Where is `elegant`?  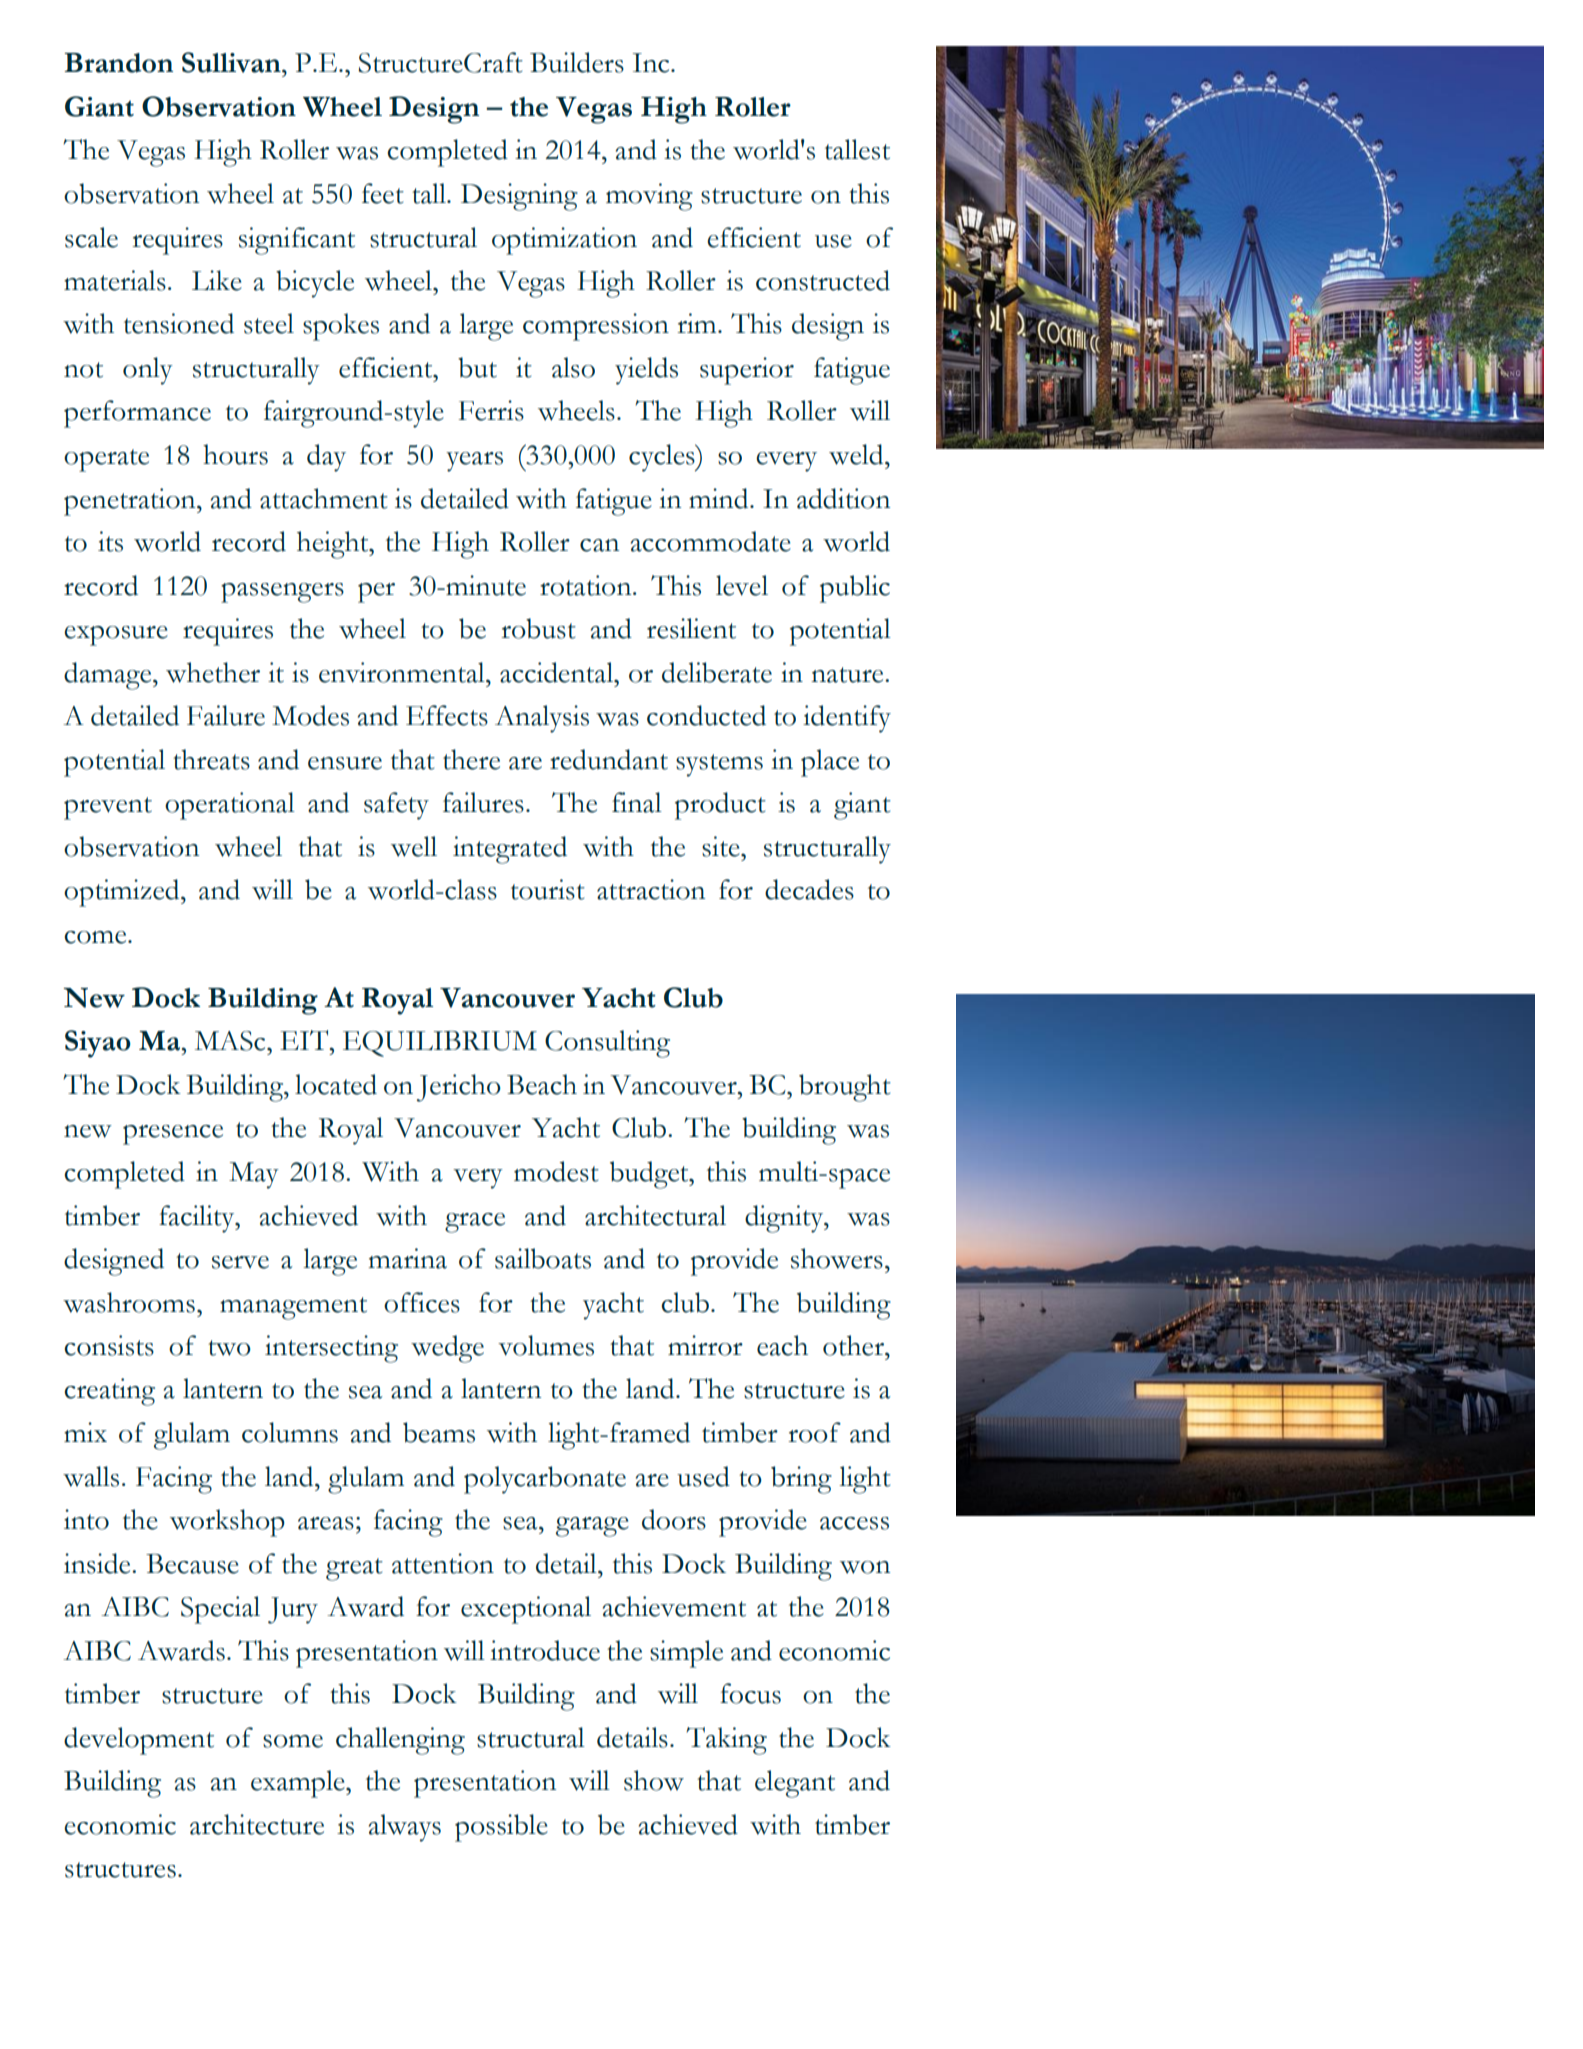
elegant is located at coordinates (795, 1784).
